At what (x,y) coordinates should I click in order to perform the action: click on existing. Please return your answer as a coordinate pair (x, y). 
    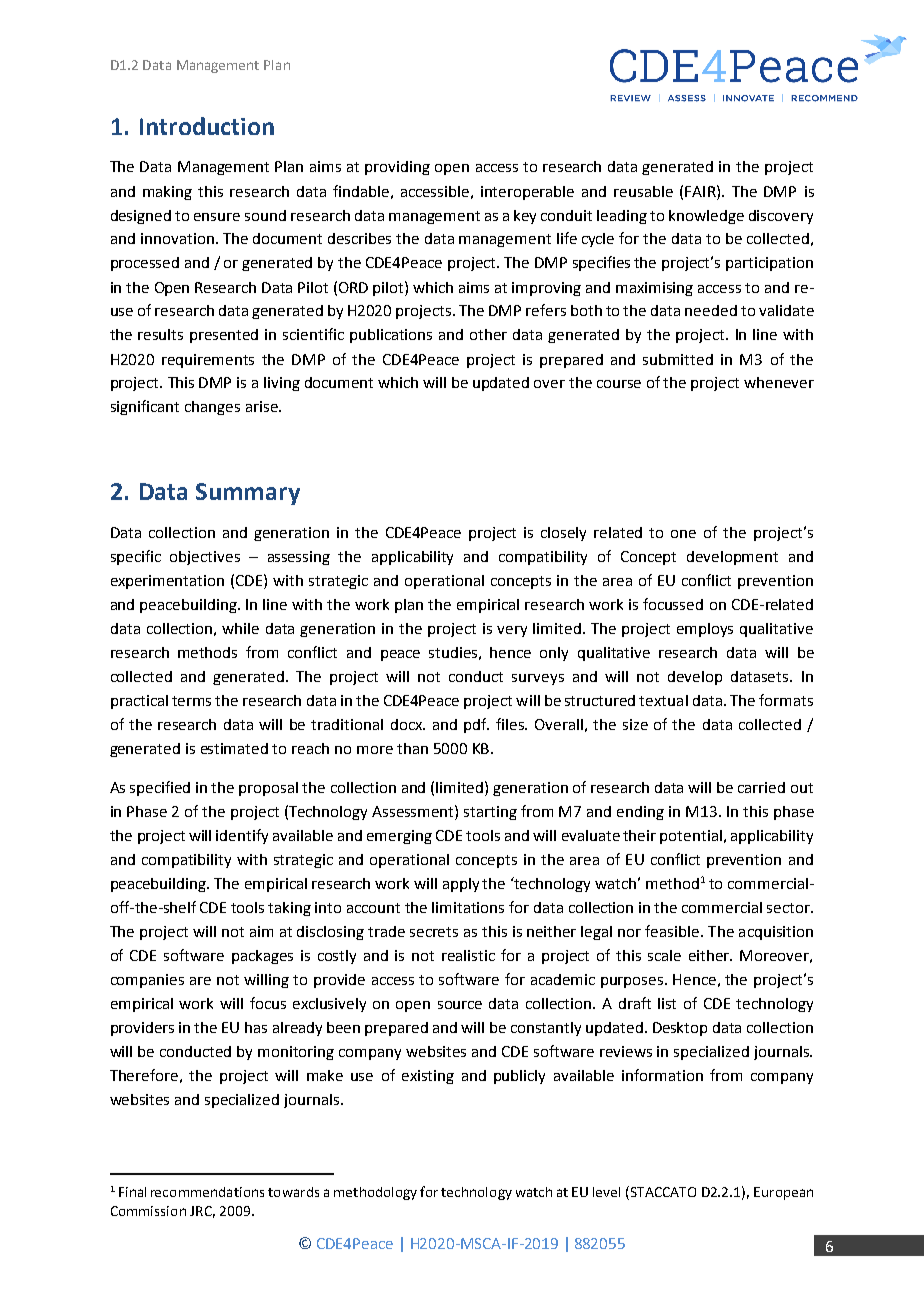
    Looking at the image, I should click on (428, 1077).
